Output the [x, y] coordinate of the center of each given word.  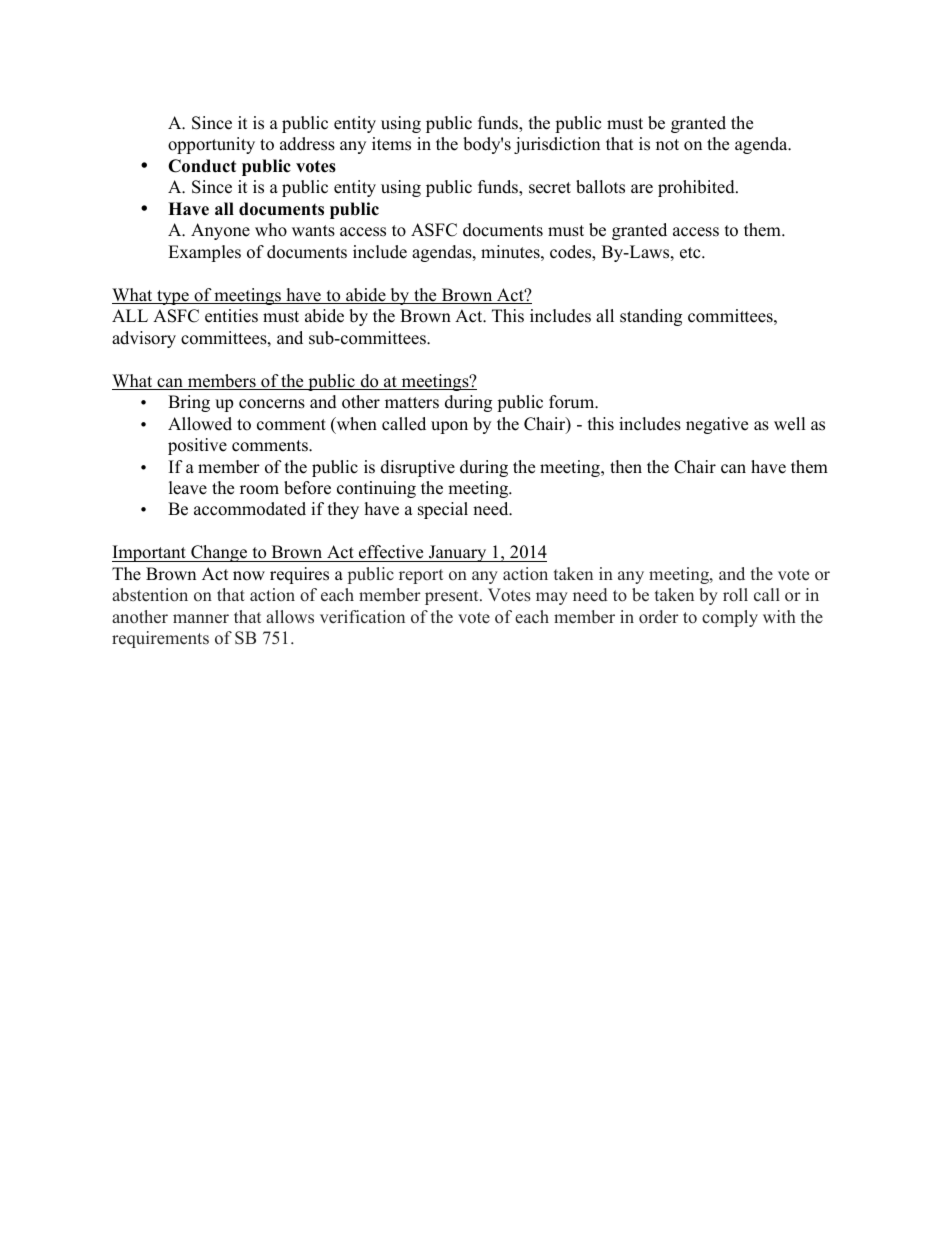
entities [231, 316]
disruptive [418, 468]
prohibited [697, 188]
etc [691, 253]
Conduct [202, 166]
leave [188, 488]
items [391, 144]
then [626, 467]
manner [201, 619]
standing [651, 317]
